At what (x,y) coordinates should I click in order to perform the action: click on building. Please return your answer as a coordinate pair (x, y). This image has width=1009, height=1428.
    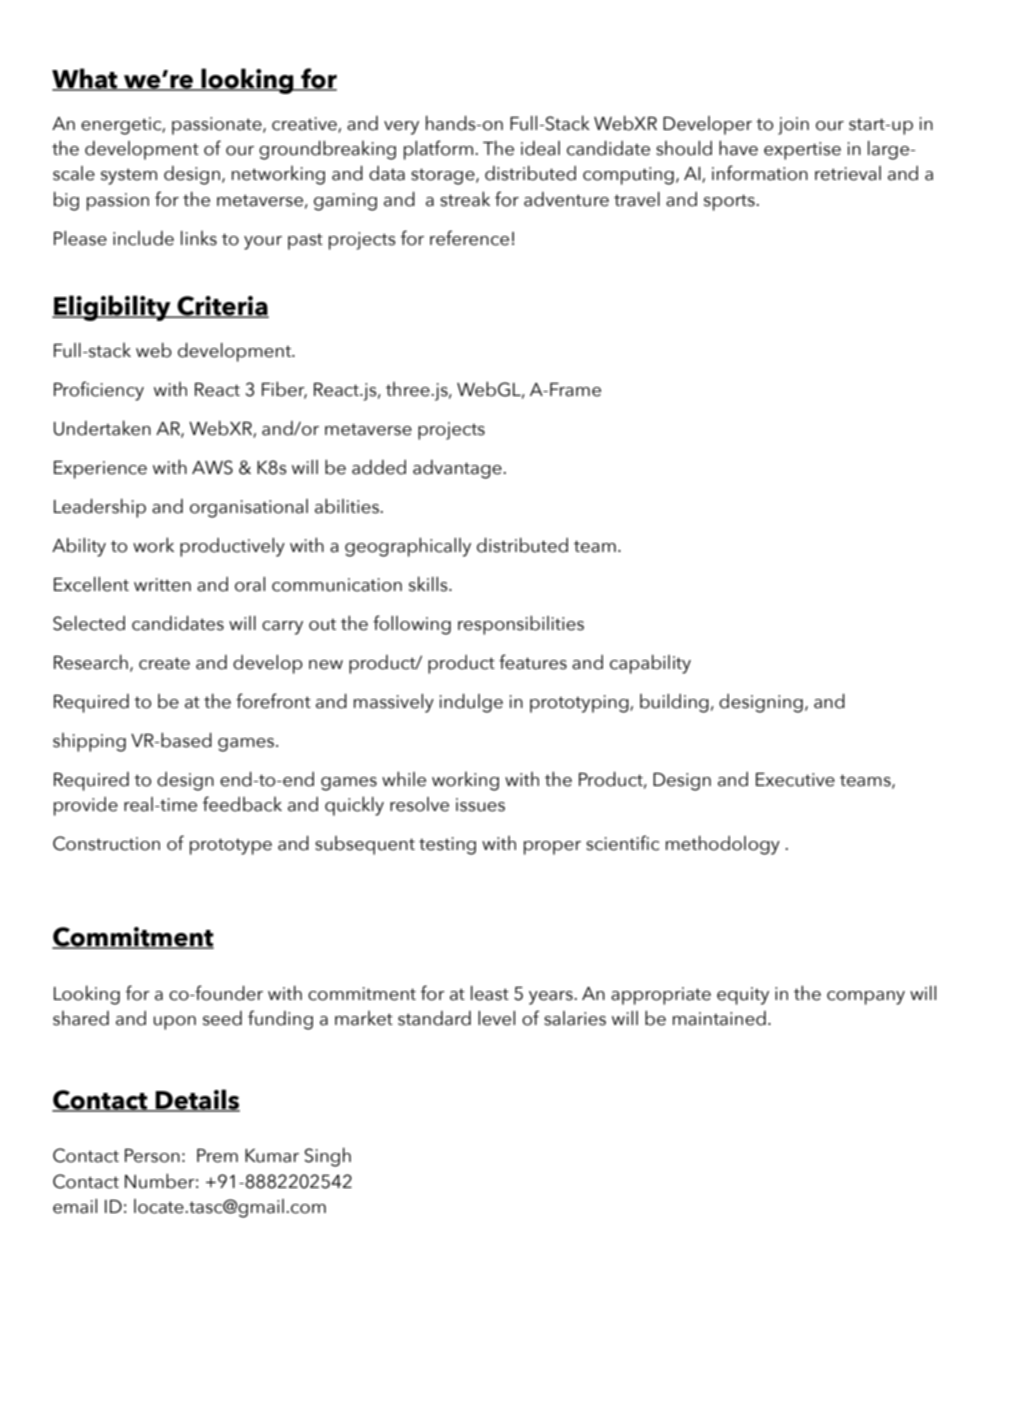
    Looking at the image, I should click on (674, 703).
